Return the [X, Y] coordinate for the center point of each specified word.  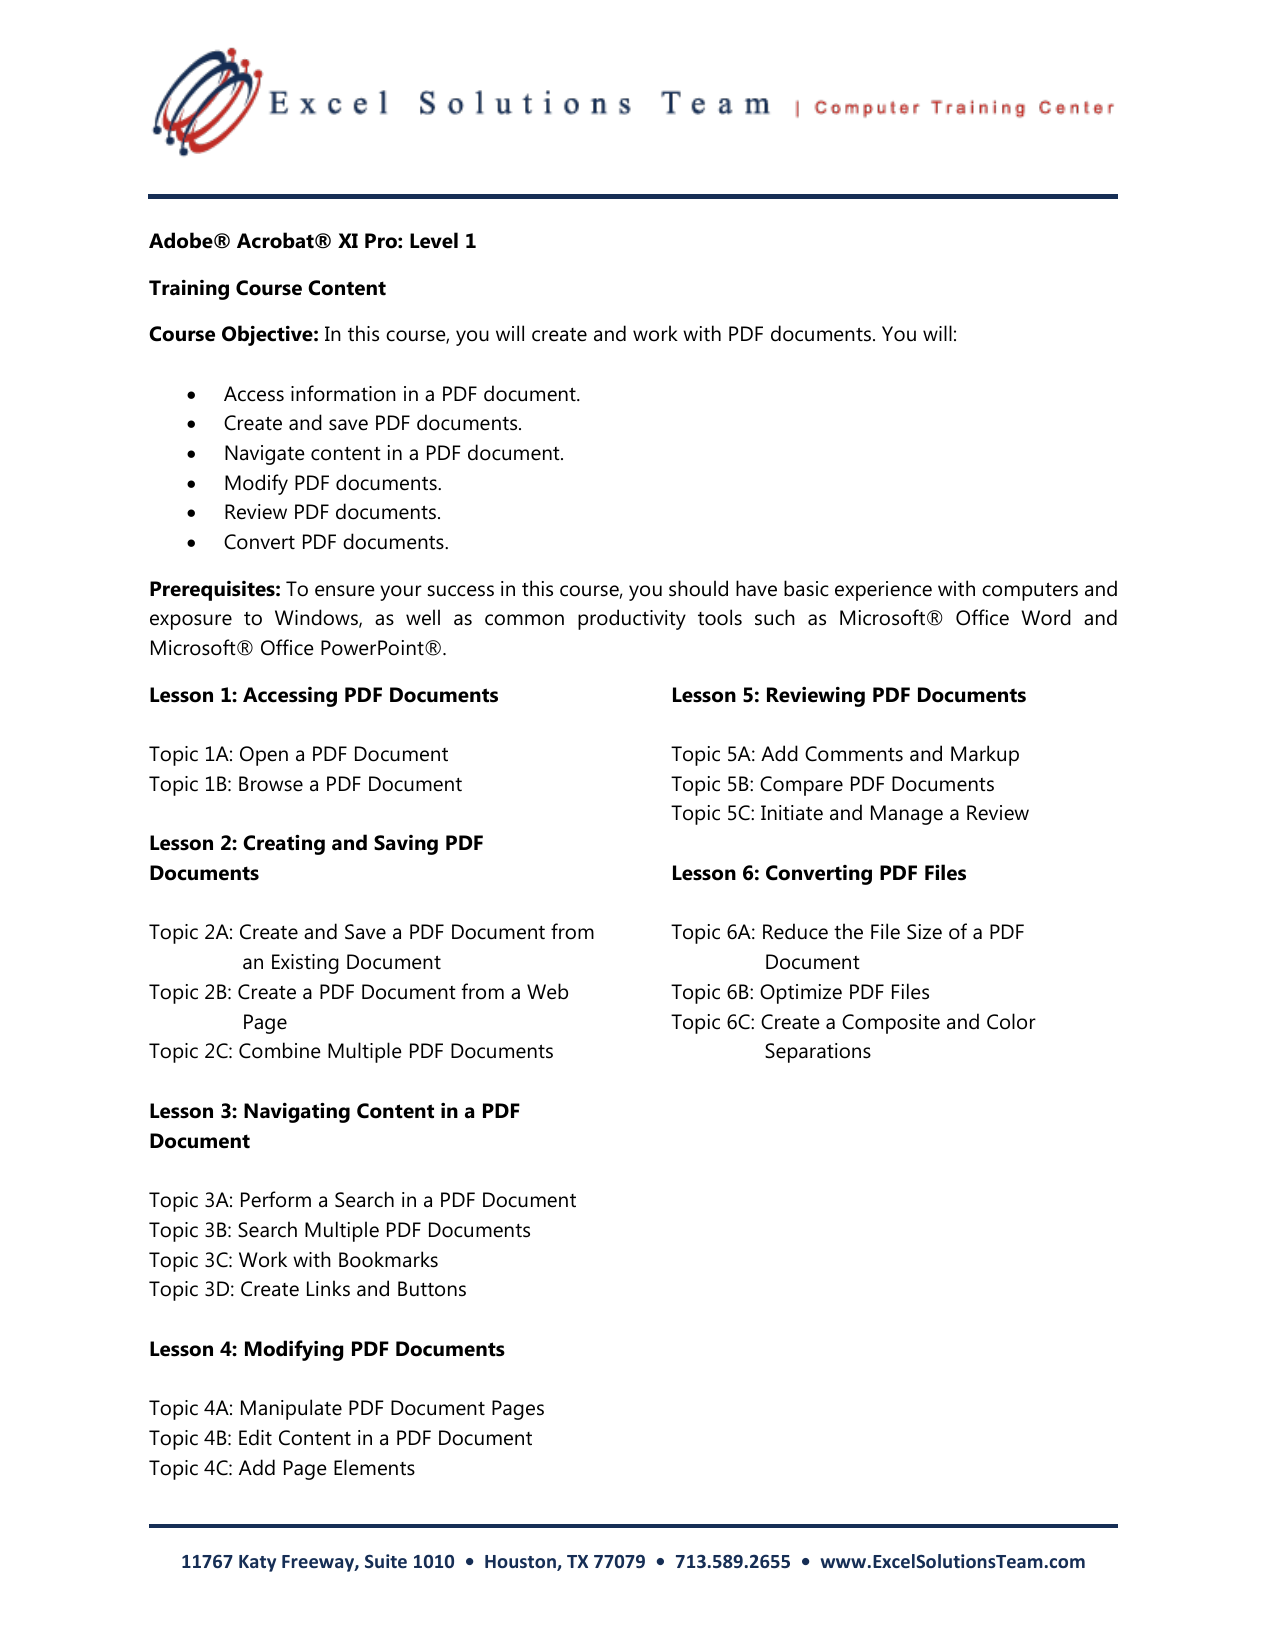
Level [434, 240]
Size [924, 932]
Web [547, 991]
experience [883, 591]
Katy [257, 1563]
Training [189, 290]
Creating [284, 844]
